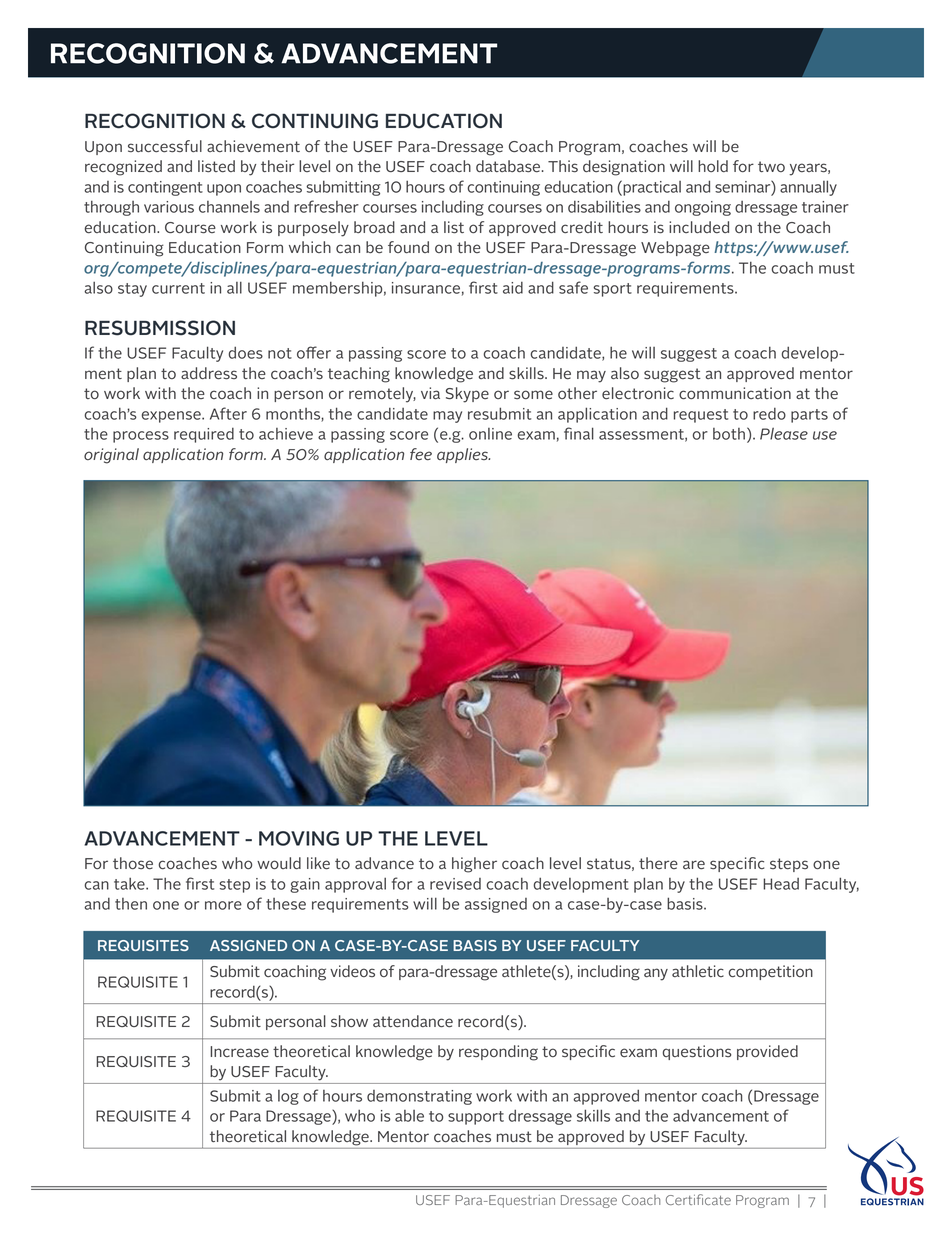  What do you see at coordinates (694, 865) in the screenshot?
I see `are` at bounding box center [694, 865].
